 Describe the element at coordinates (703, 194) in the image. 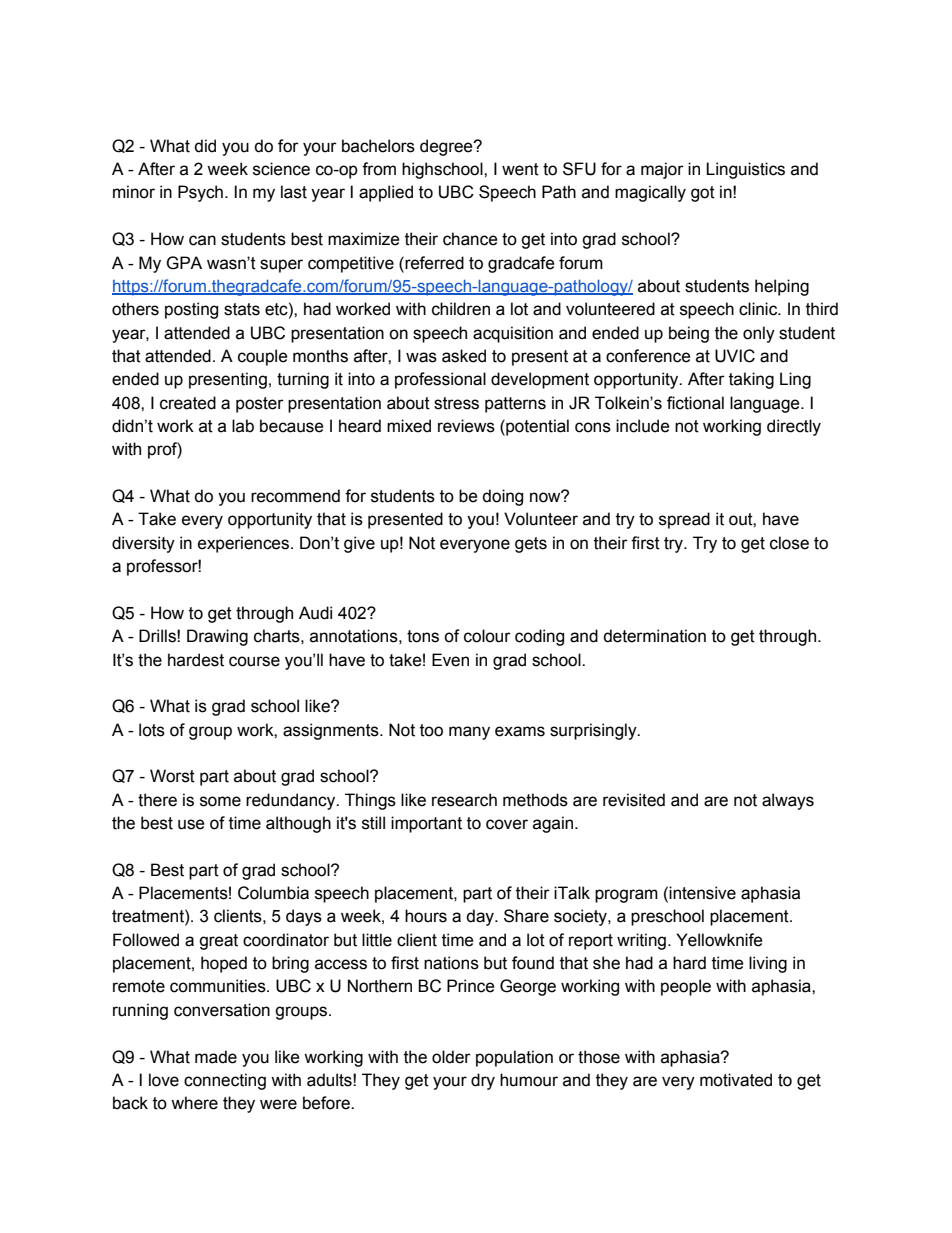

I see `got` at that location.
